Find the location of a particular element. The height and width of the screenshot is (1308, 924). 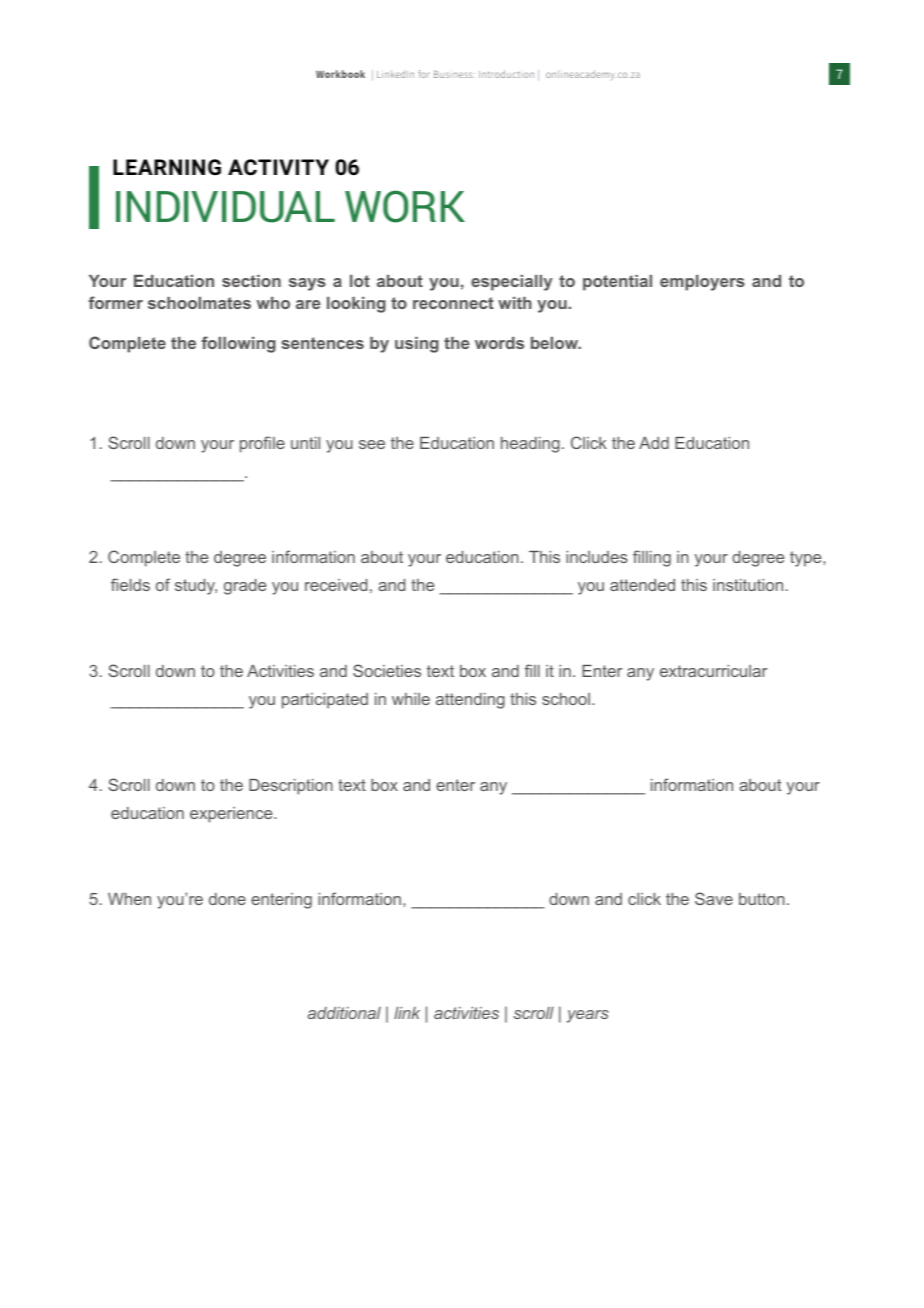

done is located at coordinates (227, 899).
